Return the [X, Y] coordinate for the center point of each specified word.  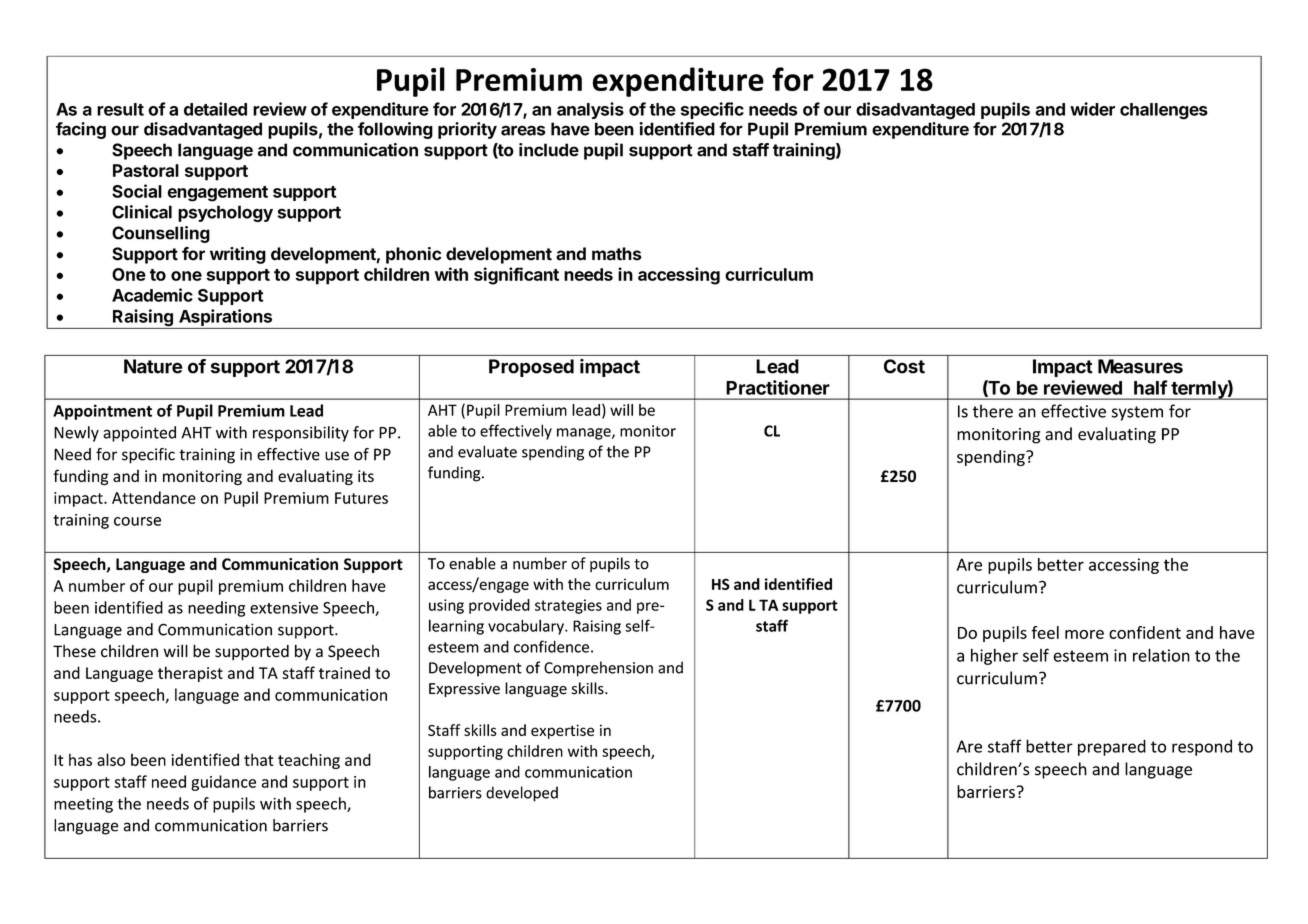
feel [1045, 632]
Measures [1140, 366]
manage [585, 434]
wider [1092, 109]
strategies [568, 606]
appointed [139, 434]
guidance [223, 783]
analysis [590, 110]
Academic [152, 295]
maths [617, 254]
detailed [215, 109]
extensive [284, 608]
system [1137, 413]
